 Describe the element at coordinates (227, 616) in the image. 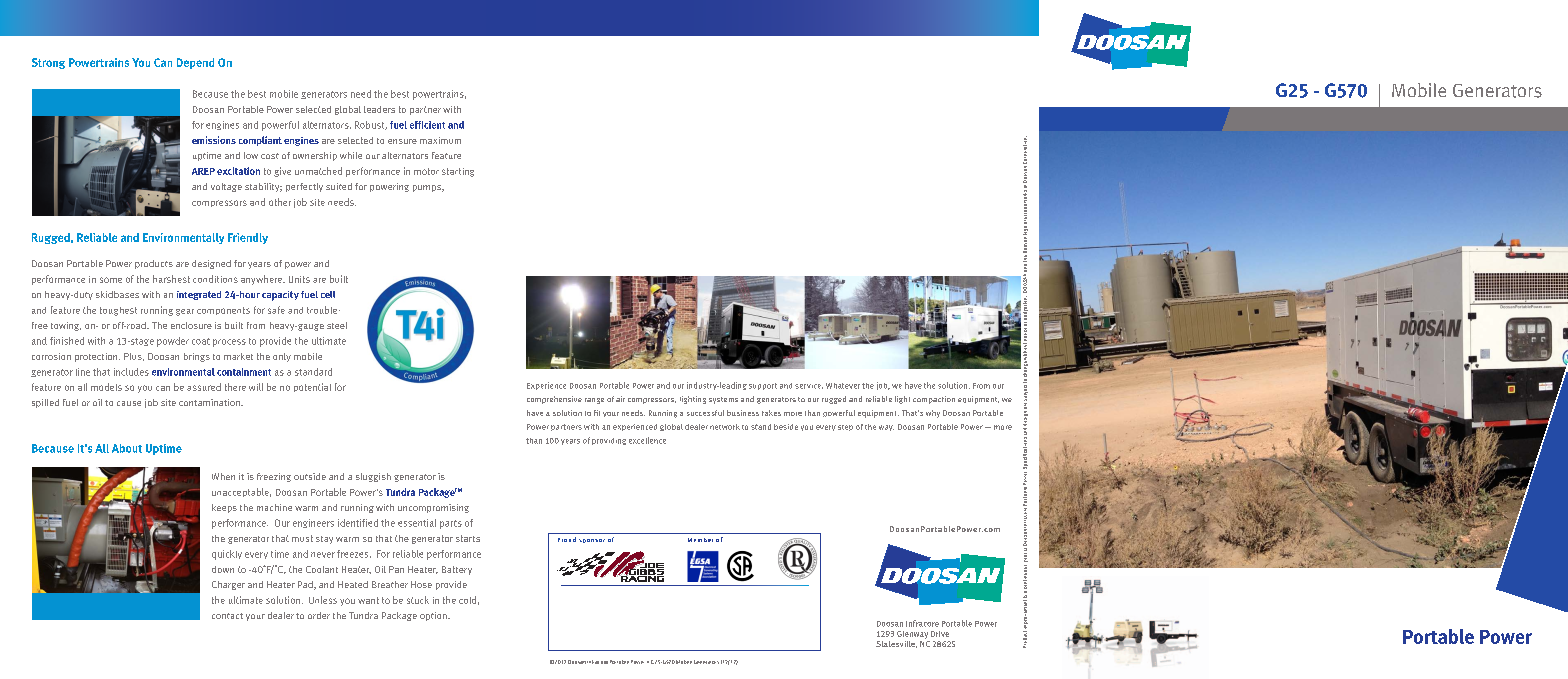

I see `contact` at that location.
